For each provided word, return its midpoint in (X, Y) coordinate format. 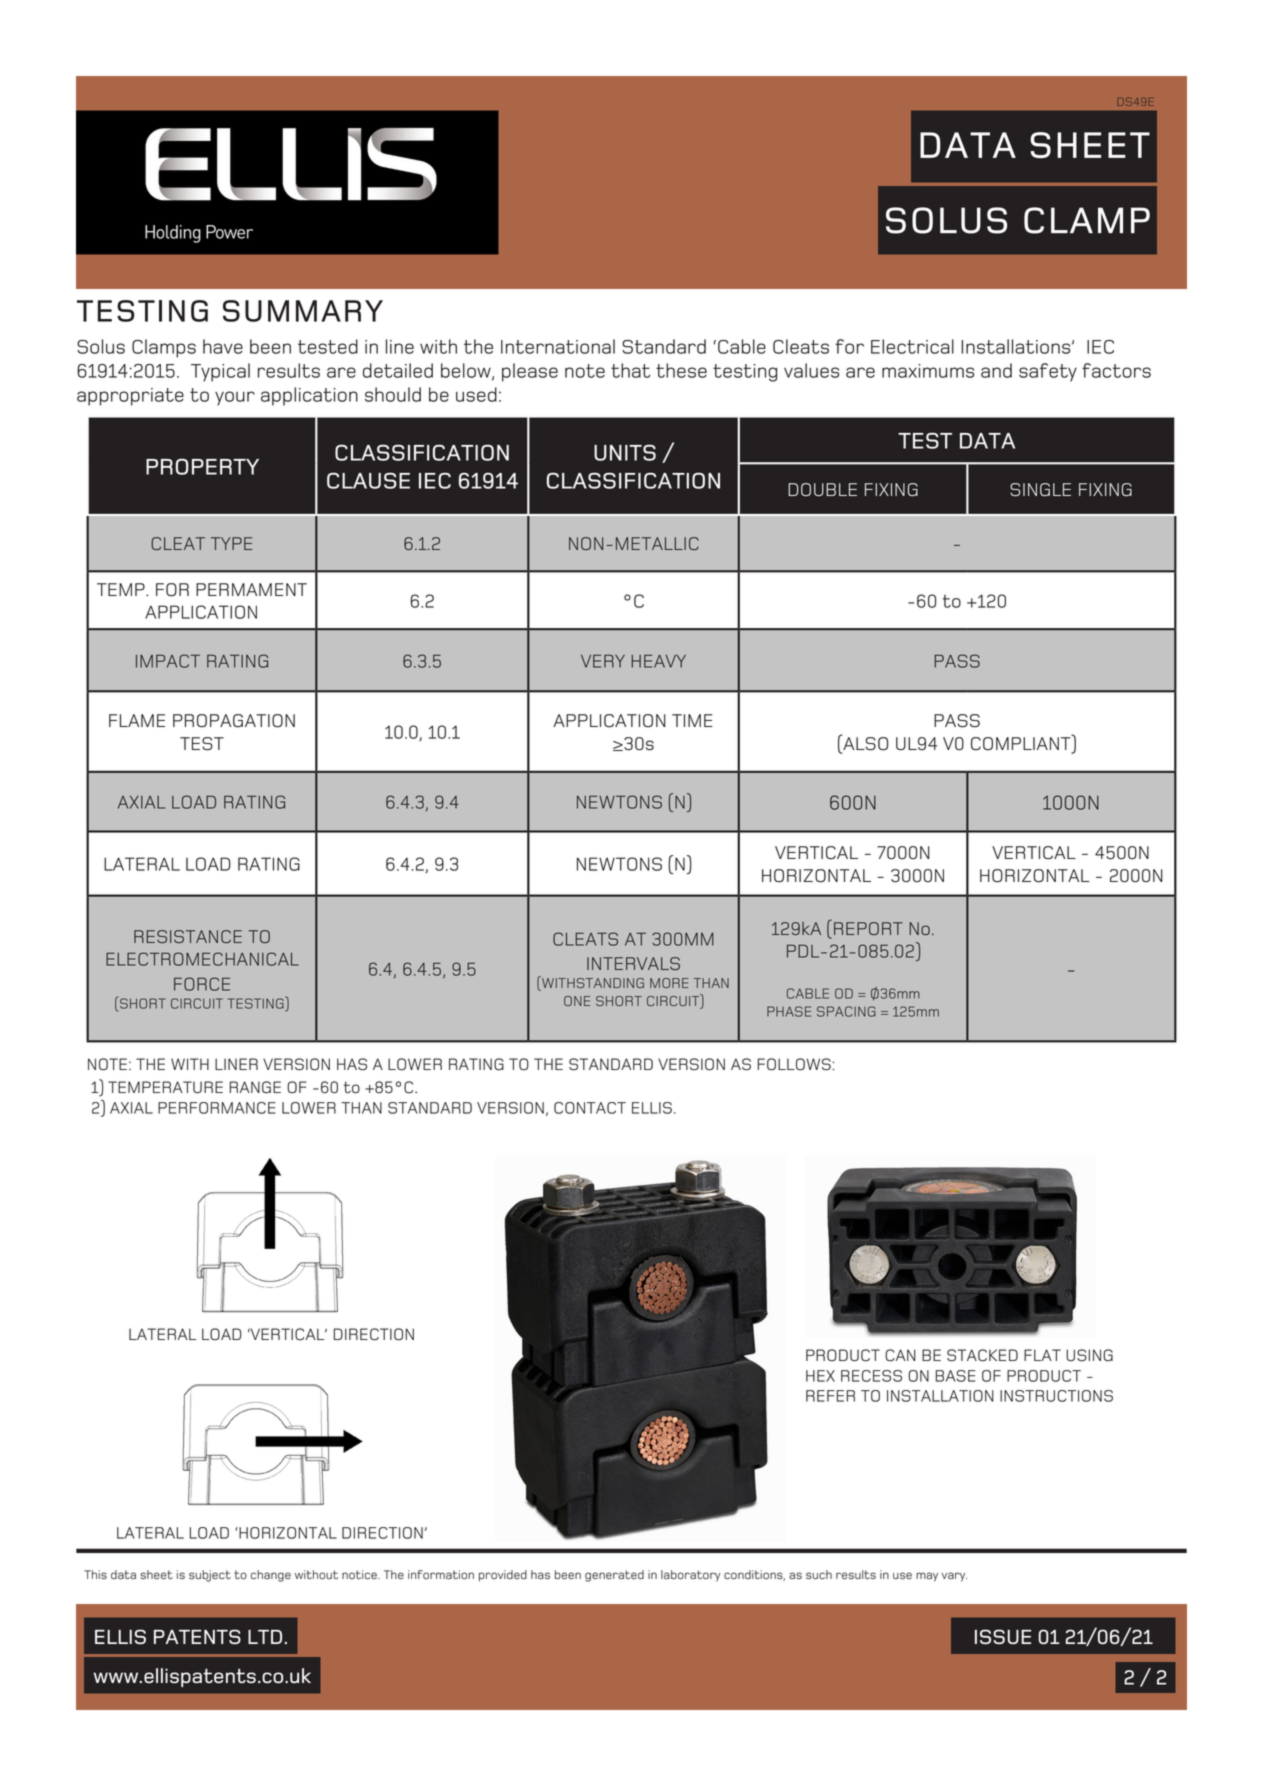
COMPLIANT (1022, 744)
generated (614, 1576)
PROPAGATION (234, 721)
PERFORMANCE (217, 1108)
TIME (692, 720)
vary (954, 1577)
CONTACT (590, 1108)
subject (210, 1576)
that (631, 370)
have (223, 346)
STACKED (982, 1355)
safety (1048, 372)
